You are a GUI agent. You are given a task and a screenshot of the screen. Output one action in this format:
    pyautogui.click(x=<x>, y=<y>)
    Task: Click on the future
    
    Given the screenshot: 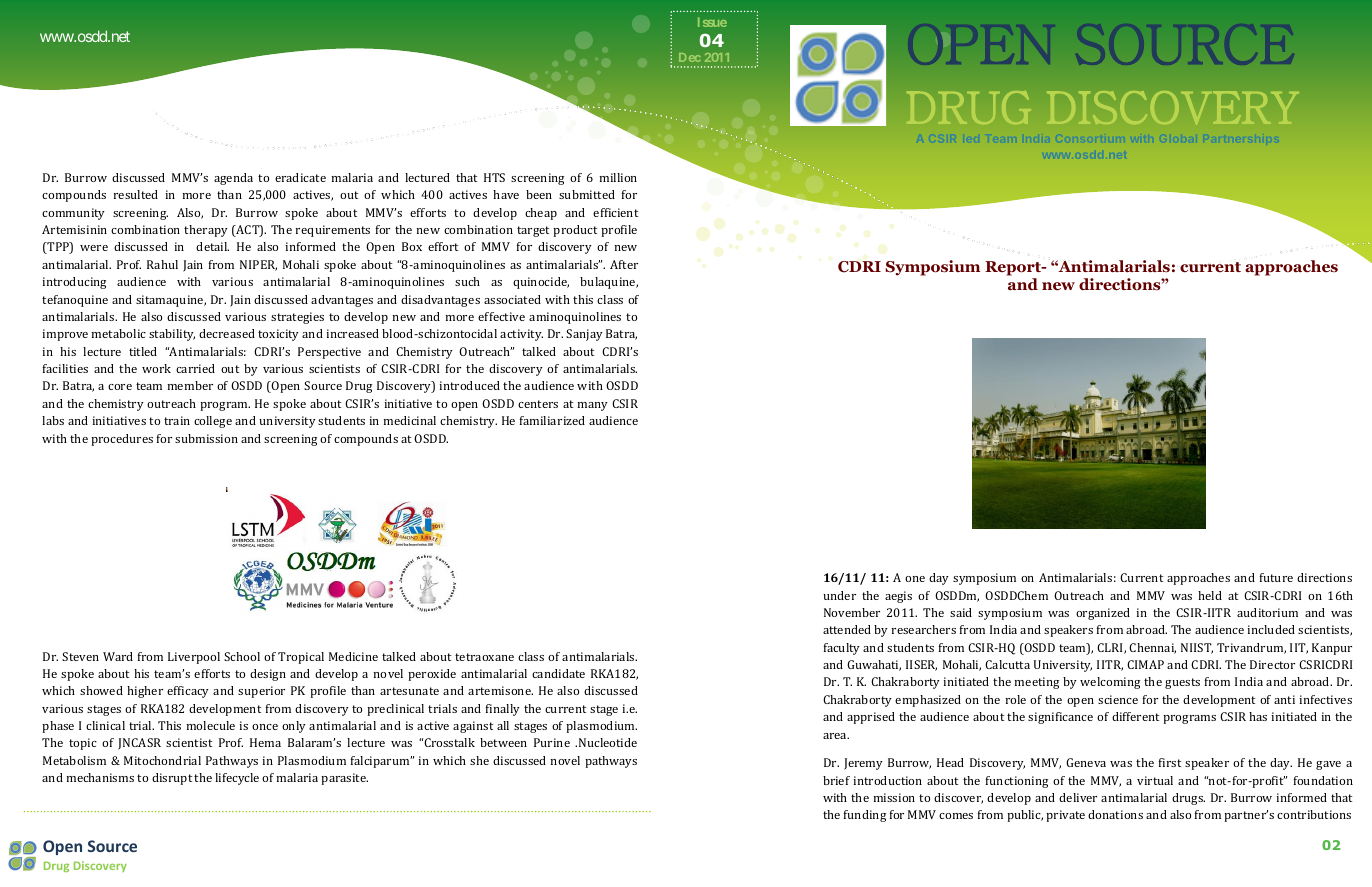 What is the action you would take?
    pyautogui.click(x=1276, y=577)
